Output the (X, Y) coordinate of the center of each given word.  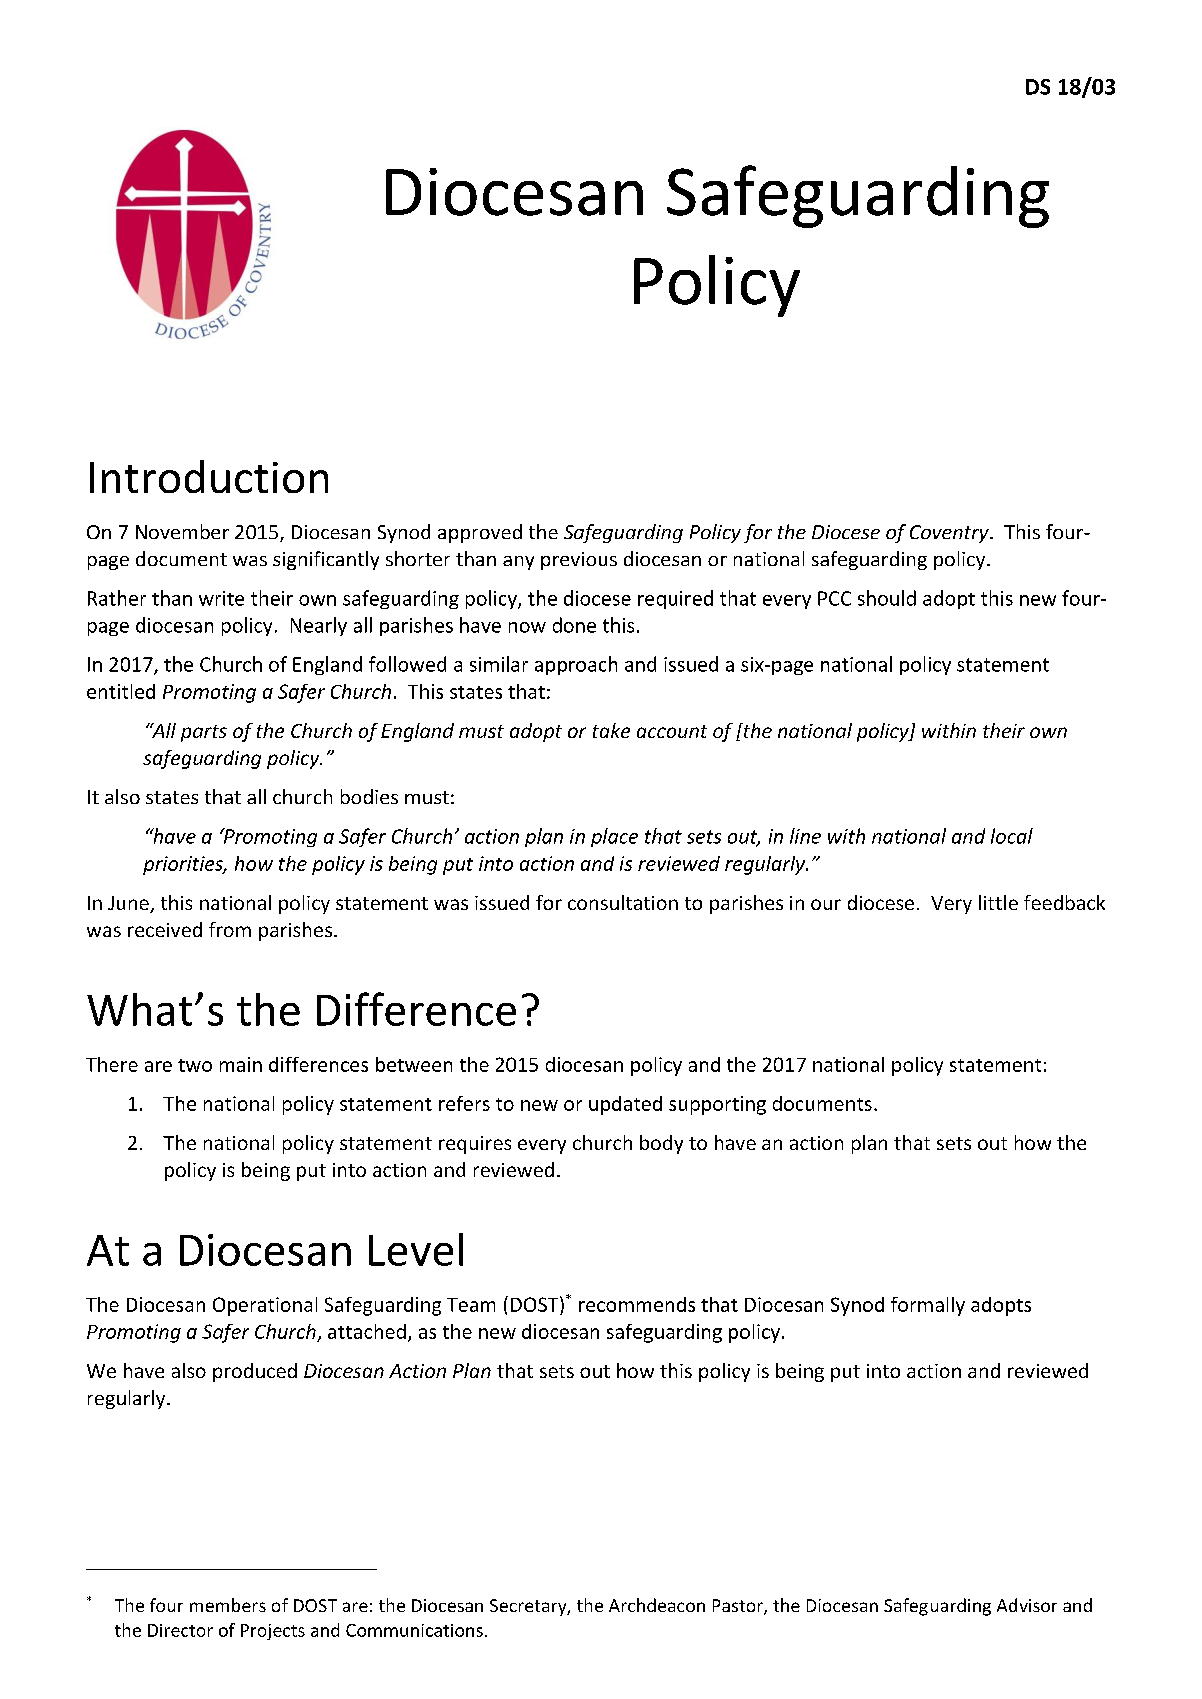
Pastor (739, 1607)
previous (579, 561)
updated (625, 1105)
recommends (637, 1304)
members (228, 1605)
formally (928, 1306)
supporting (717, 1105)
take (611, 730)
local (1012, 836)
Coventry (950, 534)
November (182, 531)
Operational (265, 1306)
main (241, 1064)
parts (204, 733)
